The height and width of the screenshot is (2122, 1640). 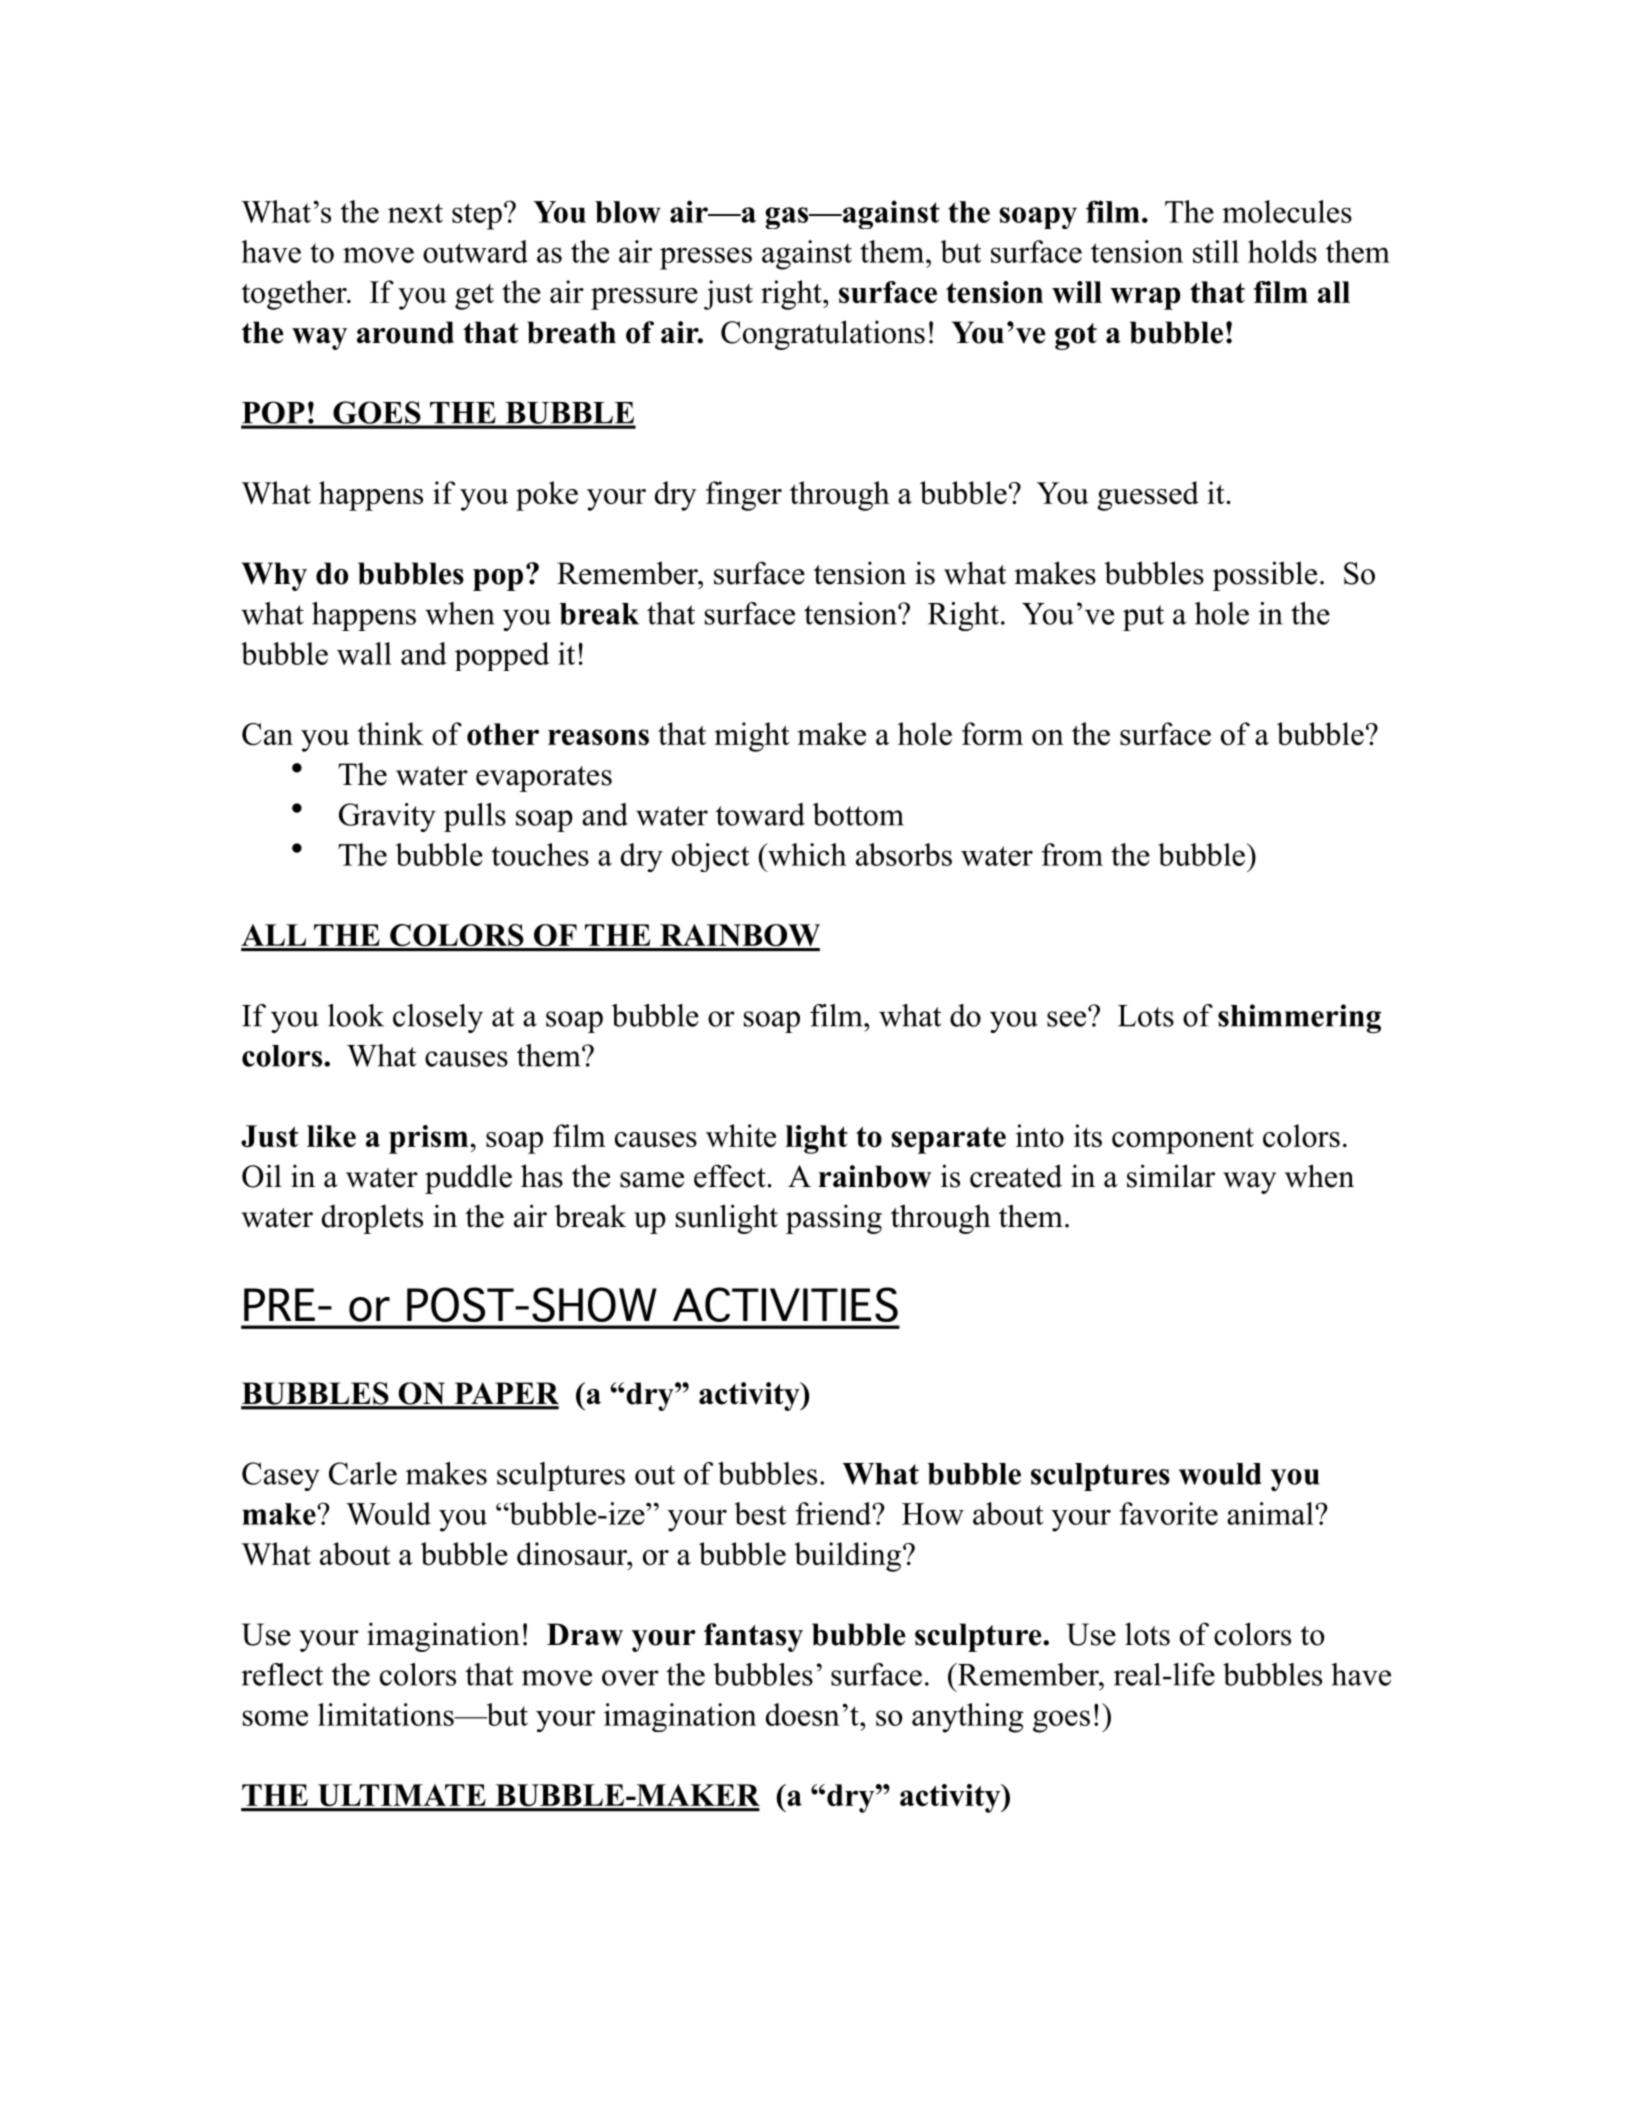 I want to click on next, so click(x=415, y=213).
